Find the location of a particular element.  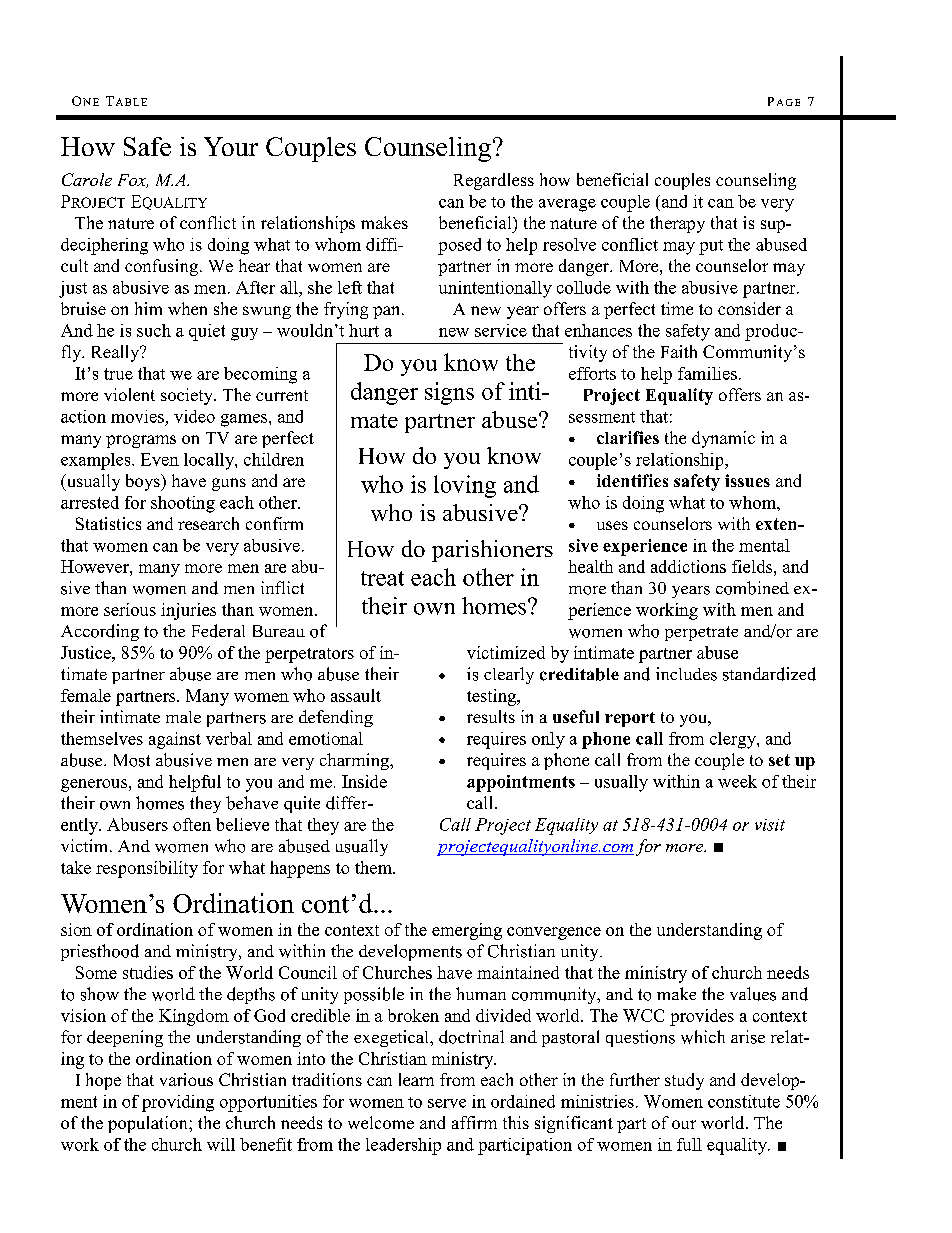

issues is located at coordinates (747, 480).
